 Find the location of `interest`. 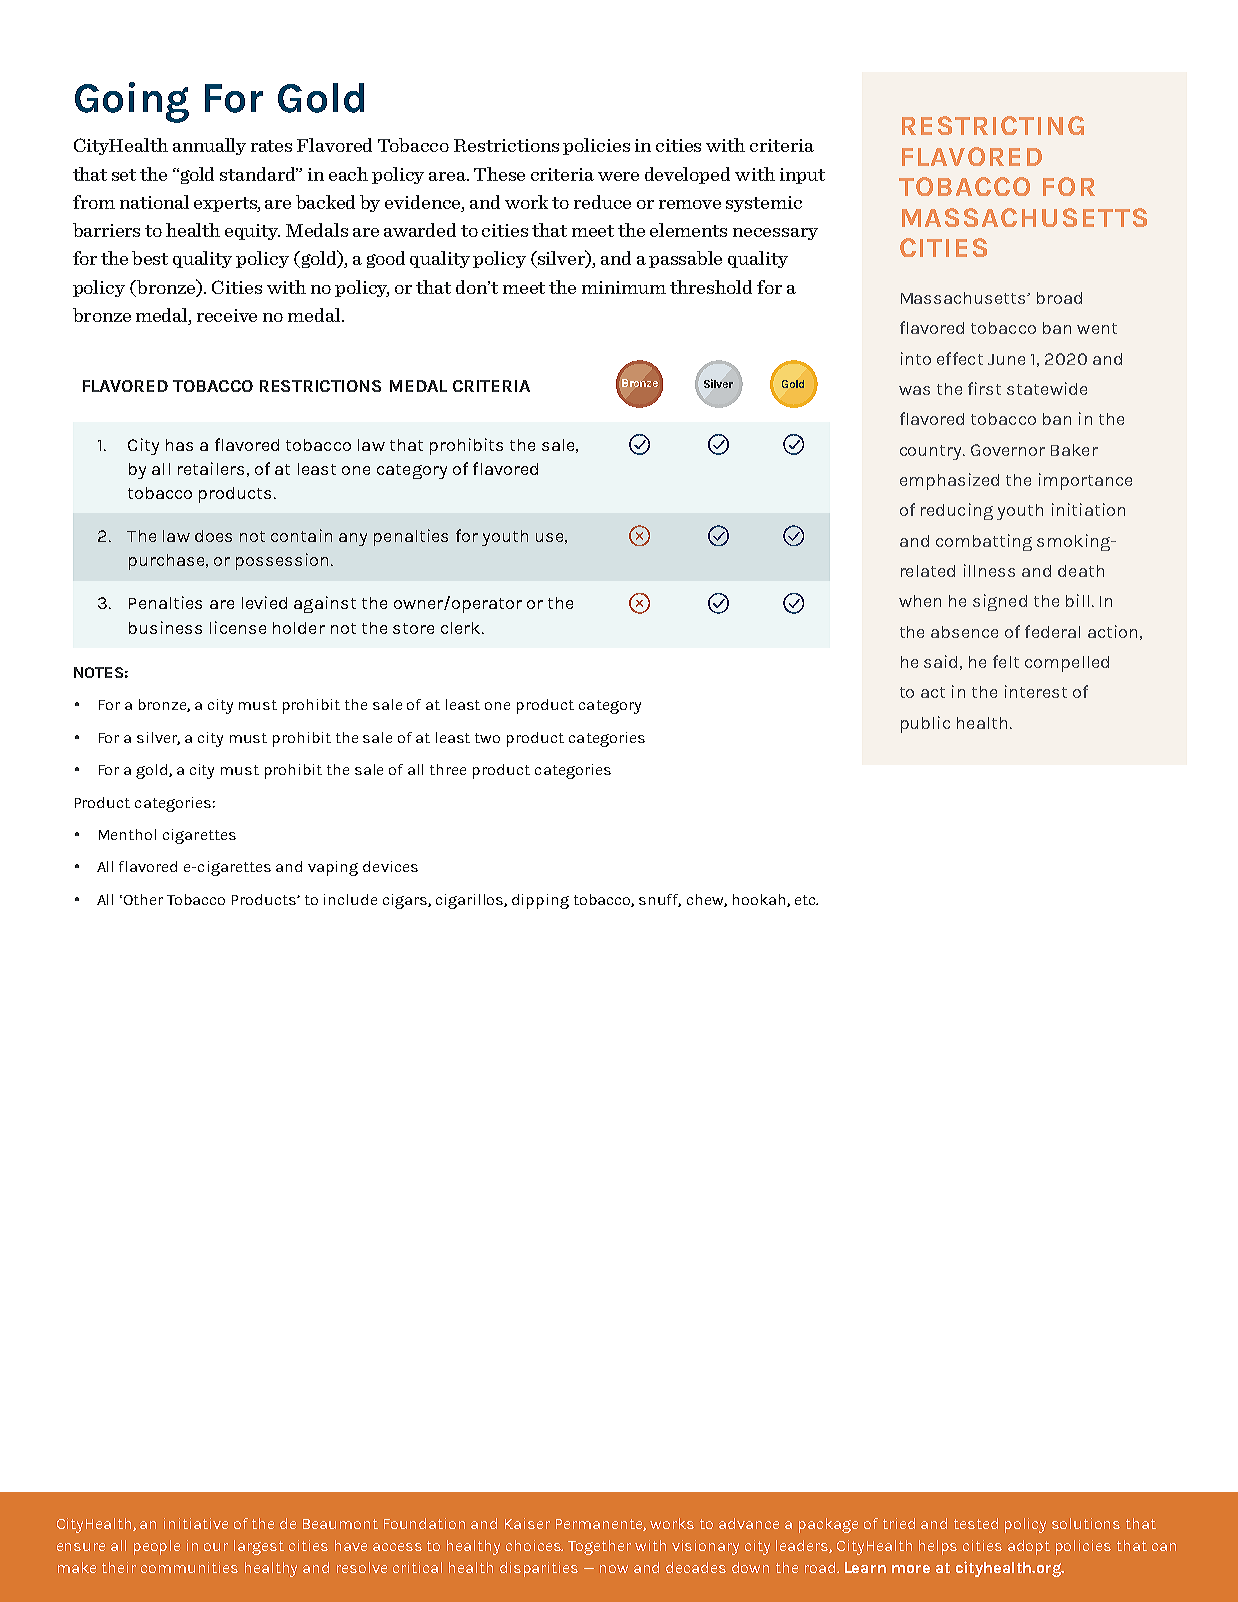

interest is located at coordinates (1036, 691).
